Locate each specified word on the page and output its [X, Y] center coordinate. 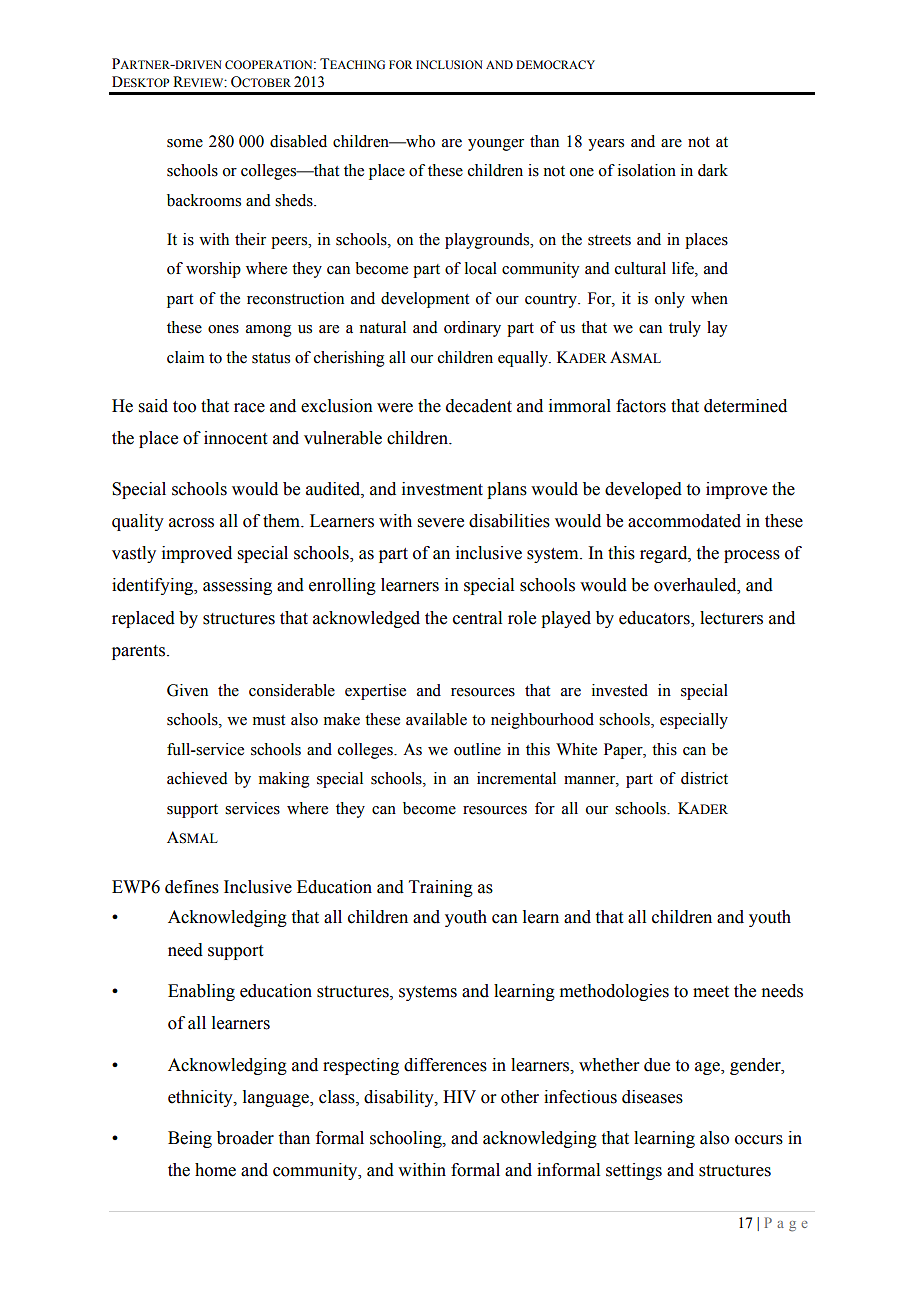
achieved [197, 778]
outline [477, 749]
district [704, 778]
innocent [235, 438]
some [185, 143]
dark [713, 170]
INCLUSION [449, 65]
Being [190, 1139]
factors [641, 406]
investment [442, 489]
